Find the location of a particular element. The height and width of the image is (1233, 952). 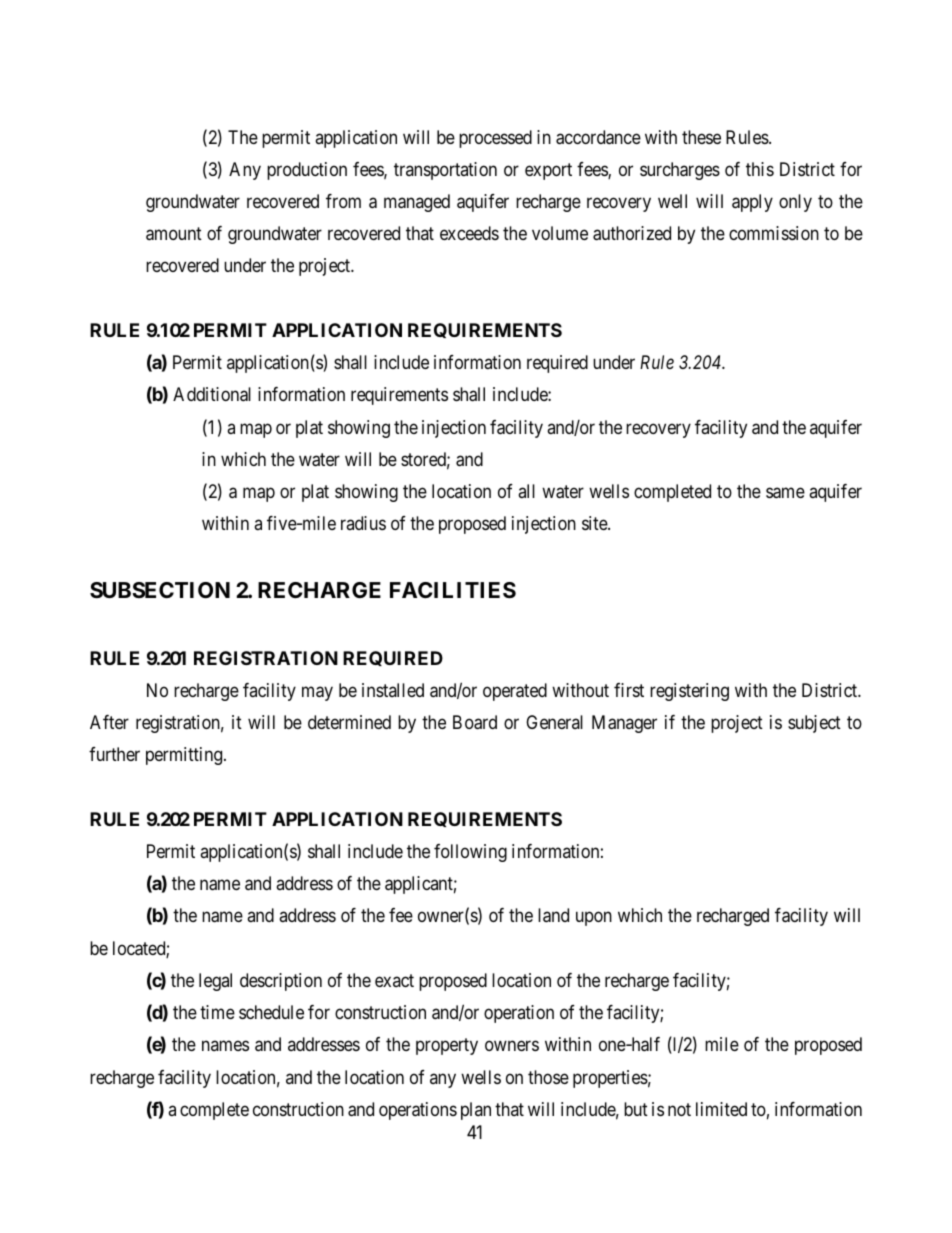

operated is located at coordinates (515, 692).
